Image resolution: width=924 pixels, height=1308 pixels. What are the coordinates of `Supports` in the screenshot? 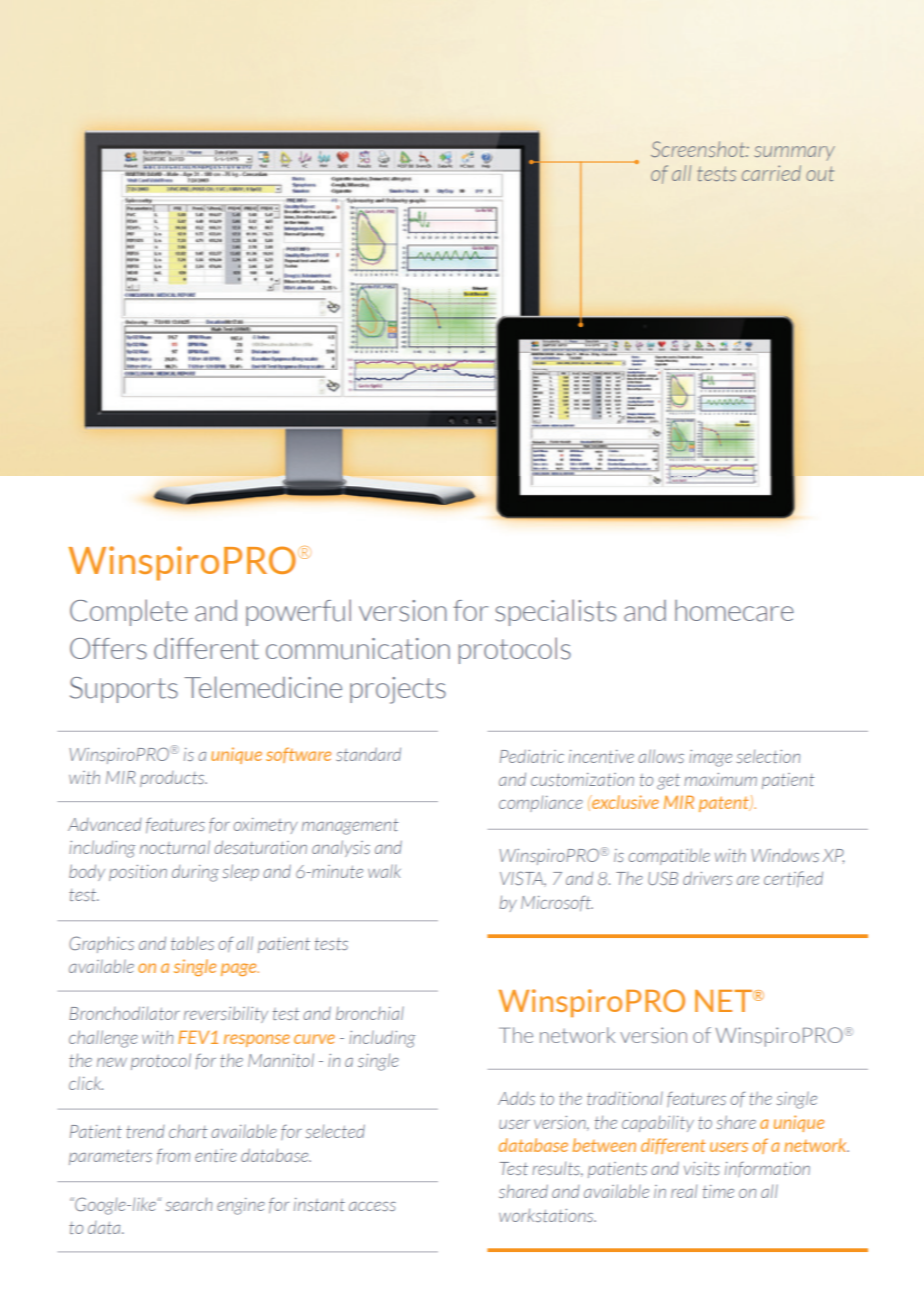 It's located at (124, 690).
